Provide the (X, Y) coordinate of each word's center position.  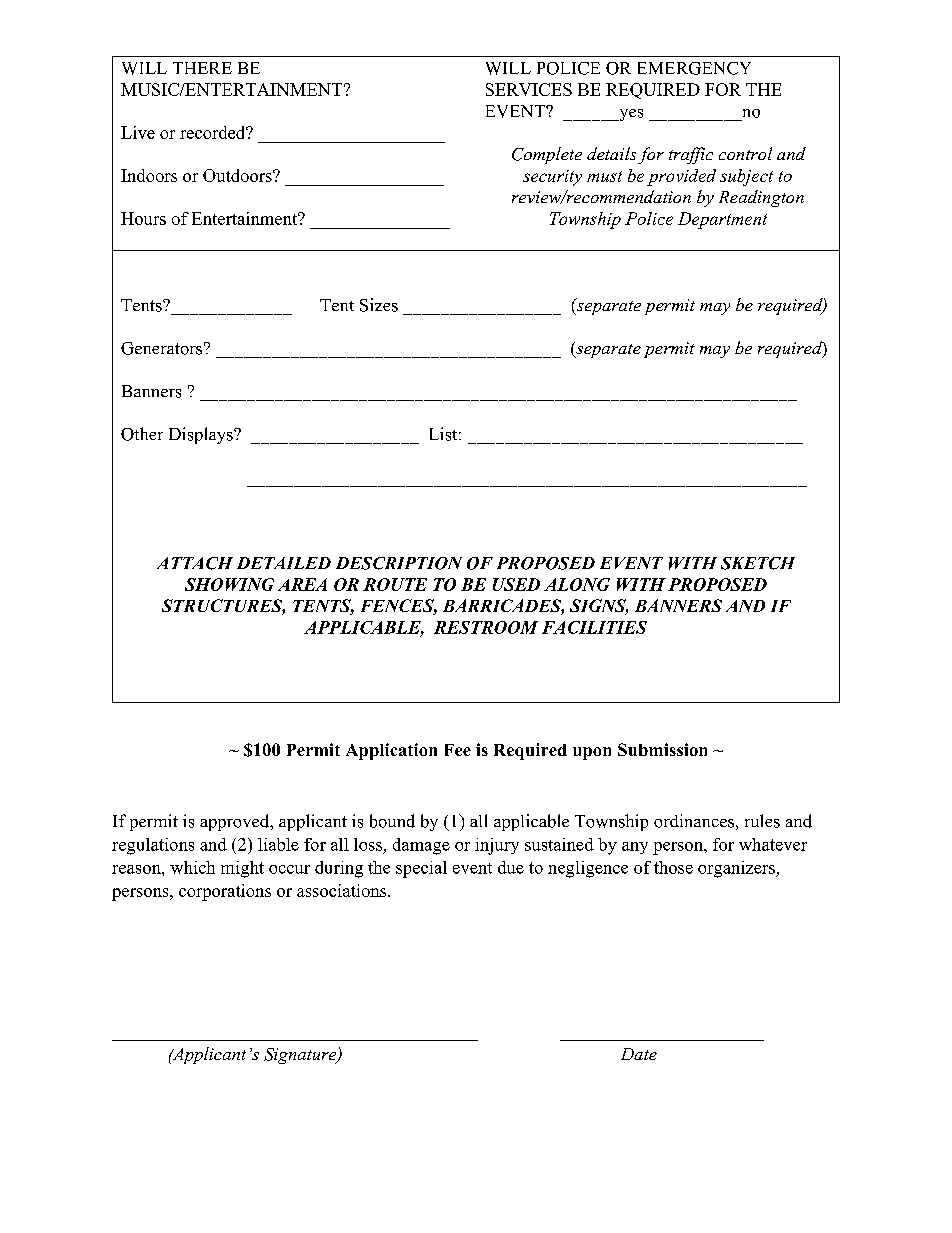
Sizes (379, 305)
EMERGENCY (694, 68)
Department (722, 220)
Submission (662, 749)
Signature (301, 1056)
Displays (202, 435)
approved (236, 822)
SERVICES (529, 89)
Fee (458, 750)
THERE (202, 68)
